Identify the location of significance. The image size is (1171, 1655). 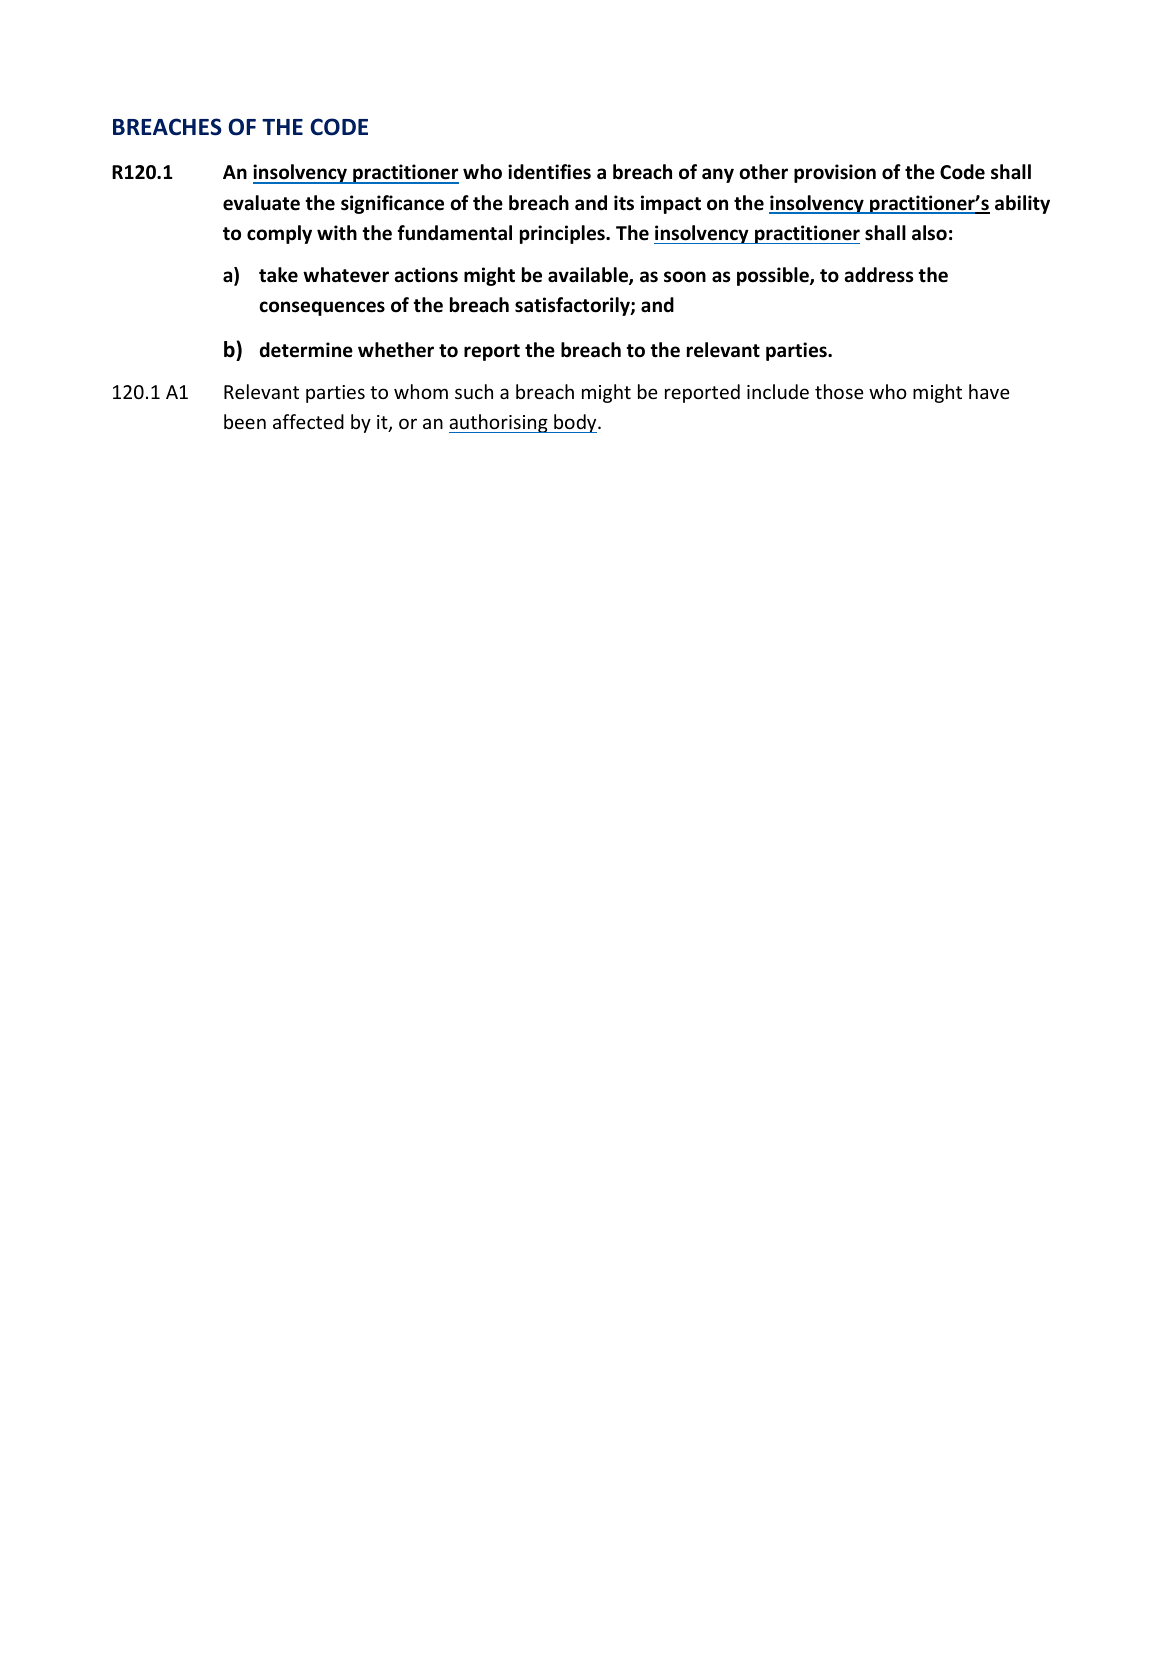
(392, 204).
